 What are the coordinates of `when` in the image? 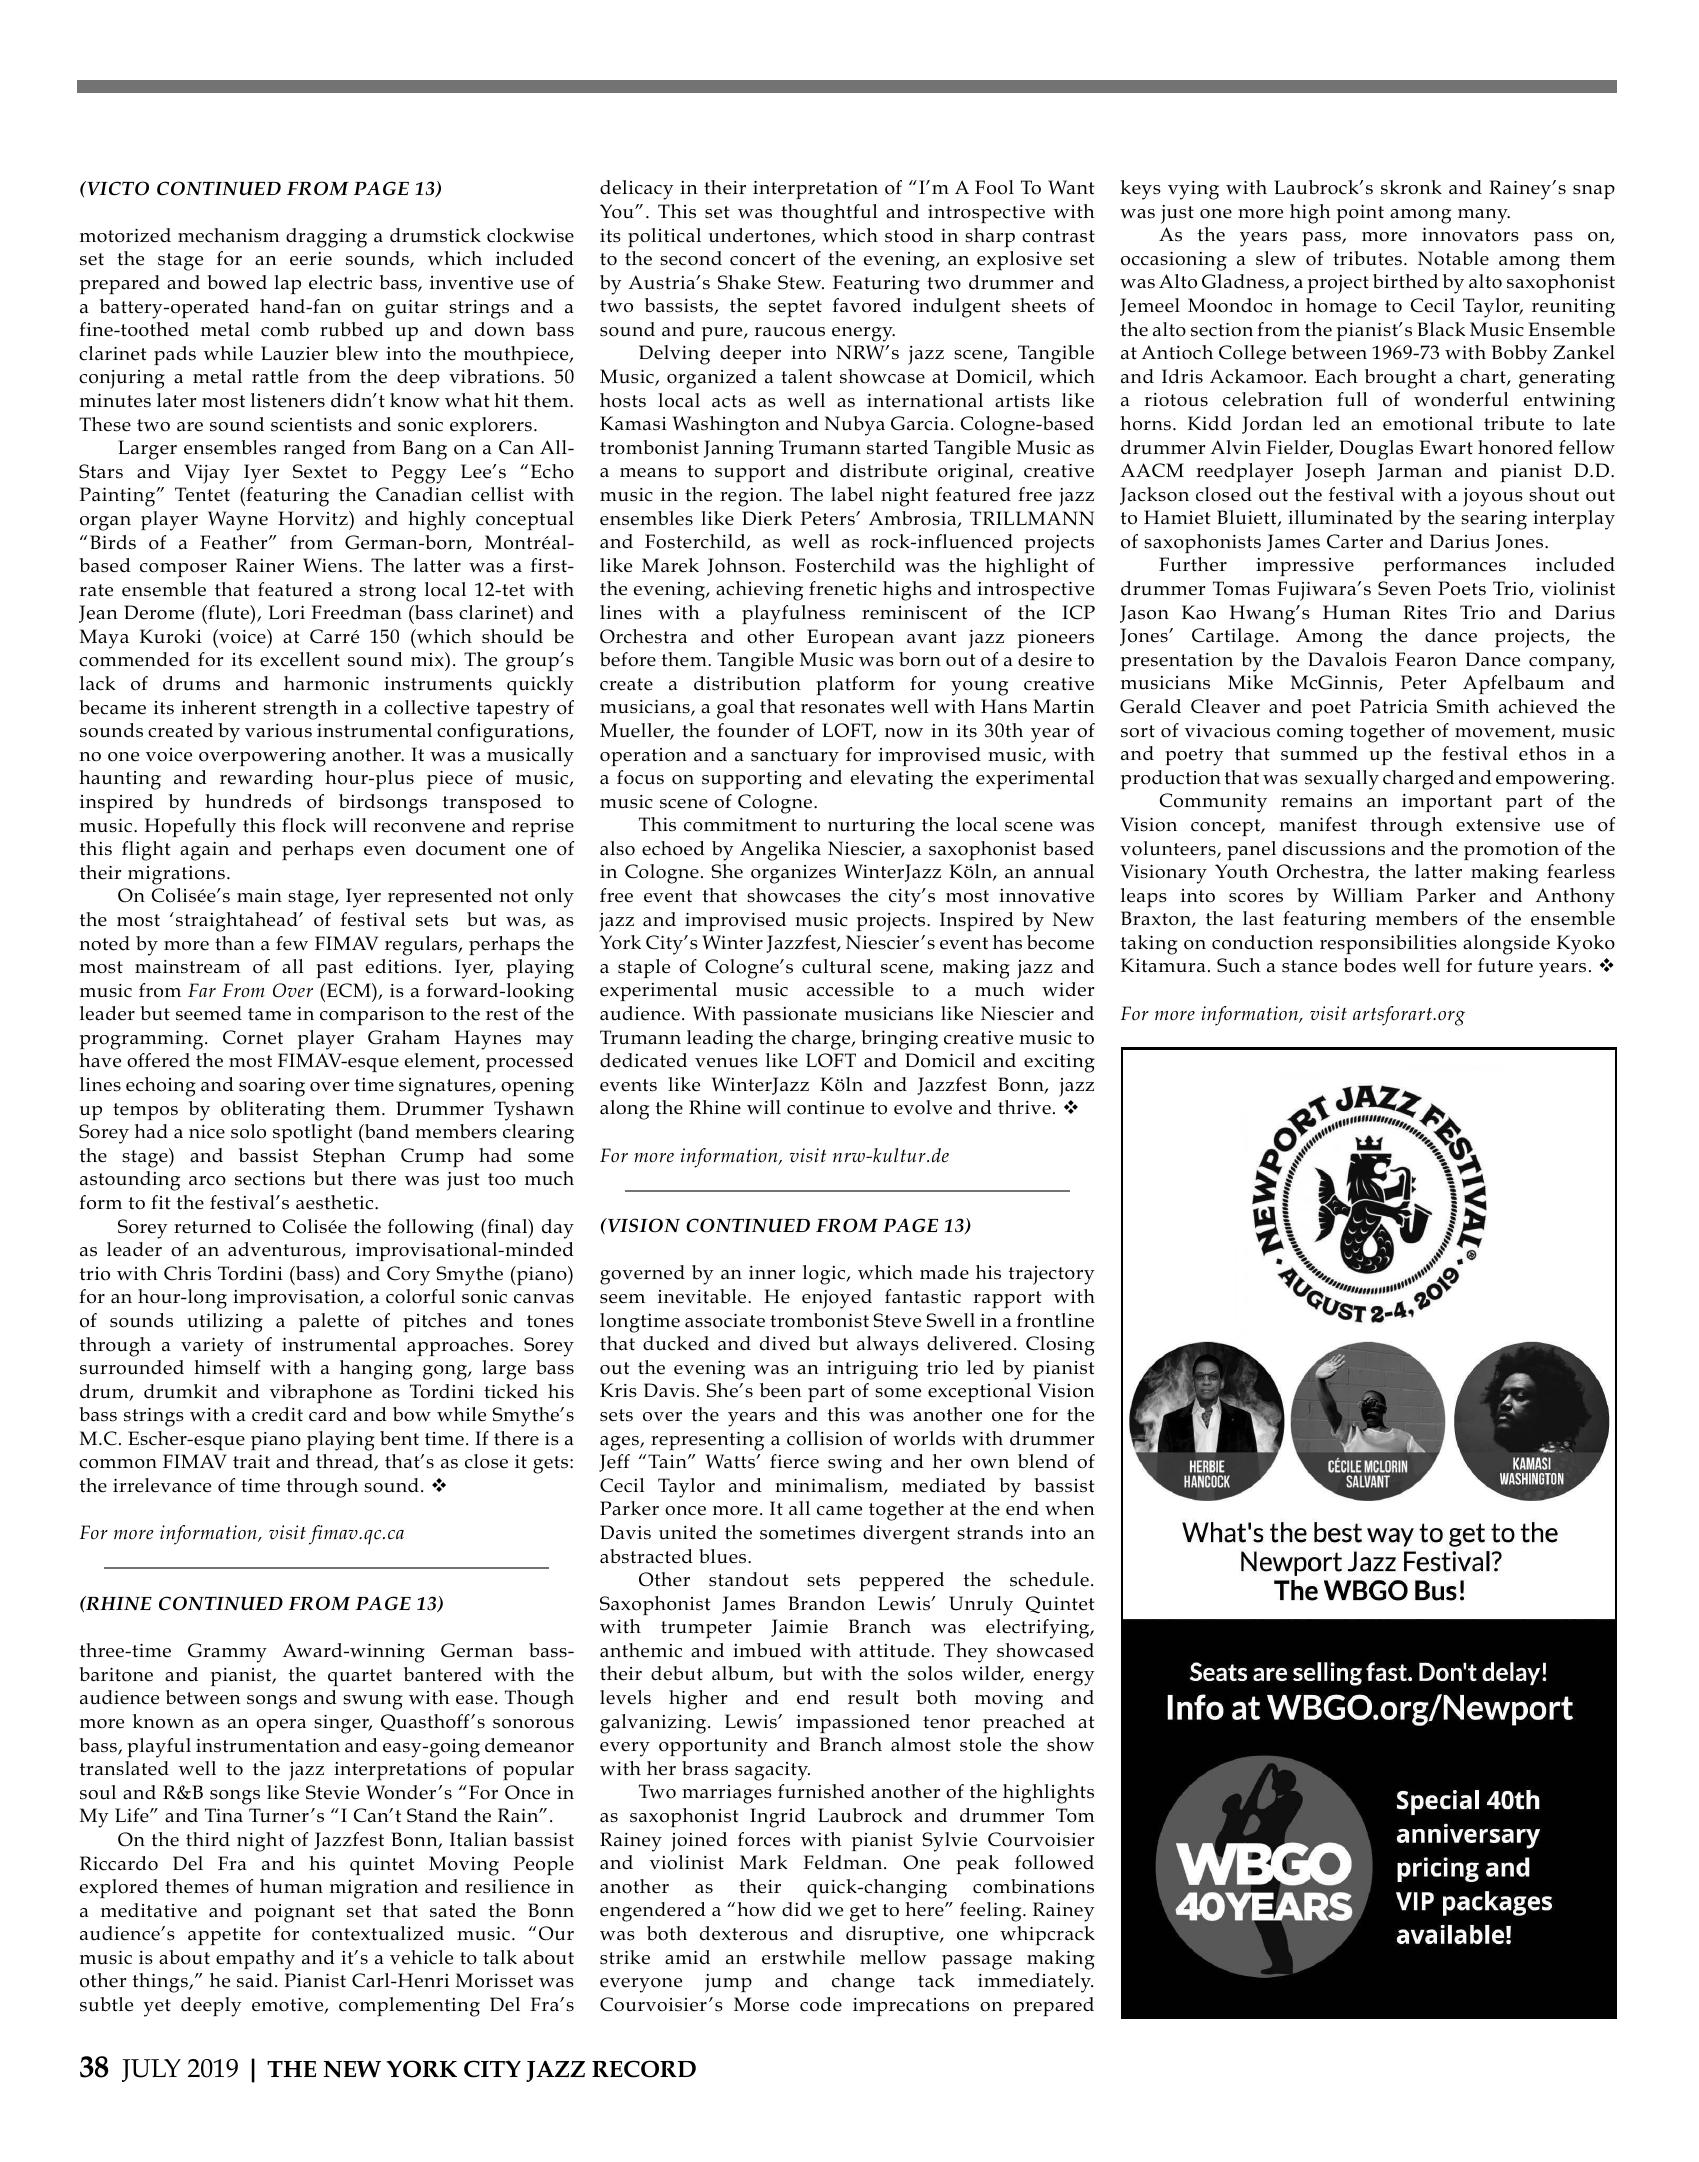 It's located at (1070, 1508).
